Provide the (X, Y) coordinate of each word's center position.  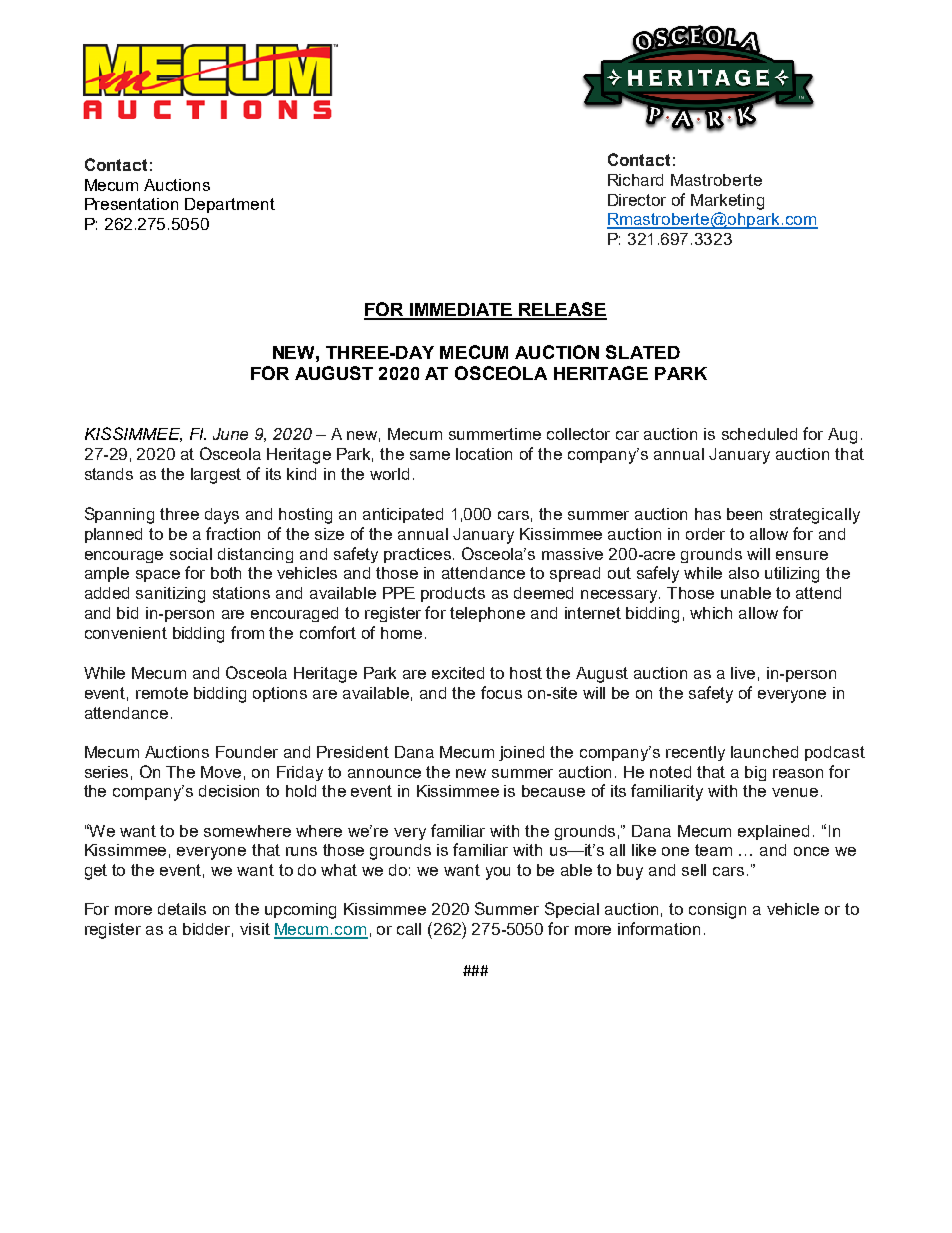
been (744, 514)
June (230, 434)
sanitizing (170, 595)
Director (637, 200)
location (484, 454)
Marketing (727, 202)
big (755, 773)
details (182, 909)
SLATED (643, 352)
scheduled (759, 434)
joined (521, 753)
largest (216, 476)
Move (221, 772)
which (711, 613)
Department (230, 205)
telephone (487, 614)
